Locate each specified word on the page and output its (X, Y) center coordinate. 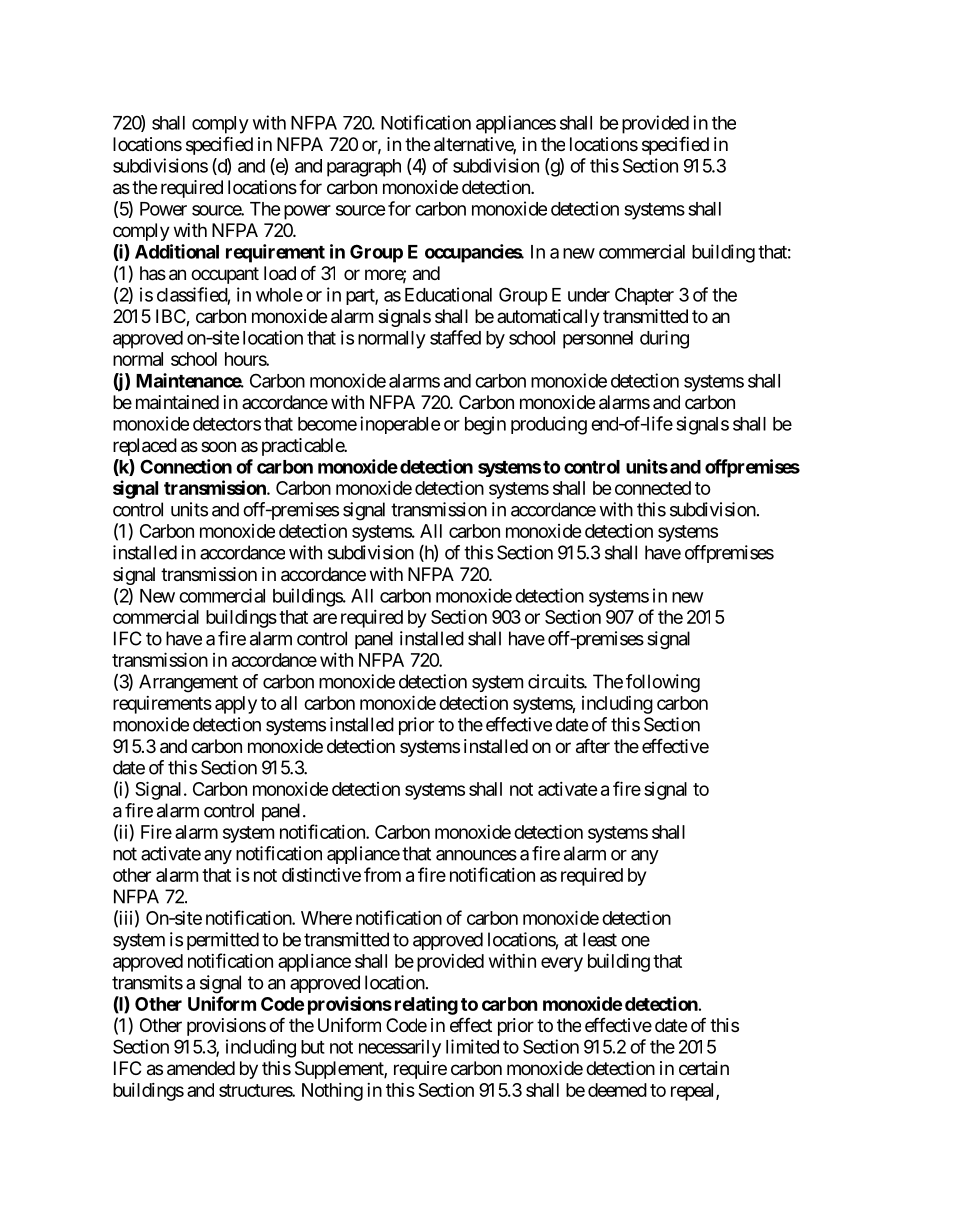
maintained (177, 402)
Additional (177, 251)
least (600, 939)
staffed (455, 337)
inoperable (400, 425)
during (664, 339)
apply (236, 705)
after (593, 746)
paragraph (364, 168)
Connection (186, 466)
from (382, 874)
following (663, 683)
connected (653, 488)
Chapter (644, 296)
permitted (223, 941)
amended (201, 1068)
